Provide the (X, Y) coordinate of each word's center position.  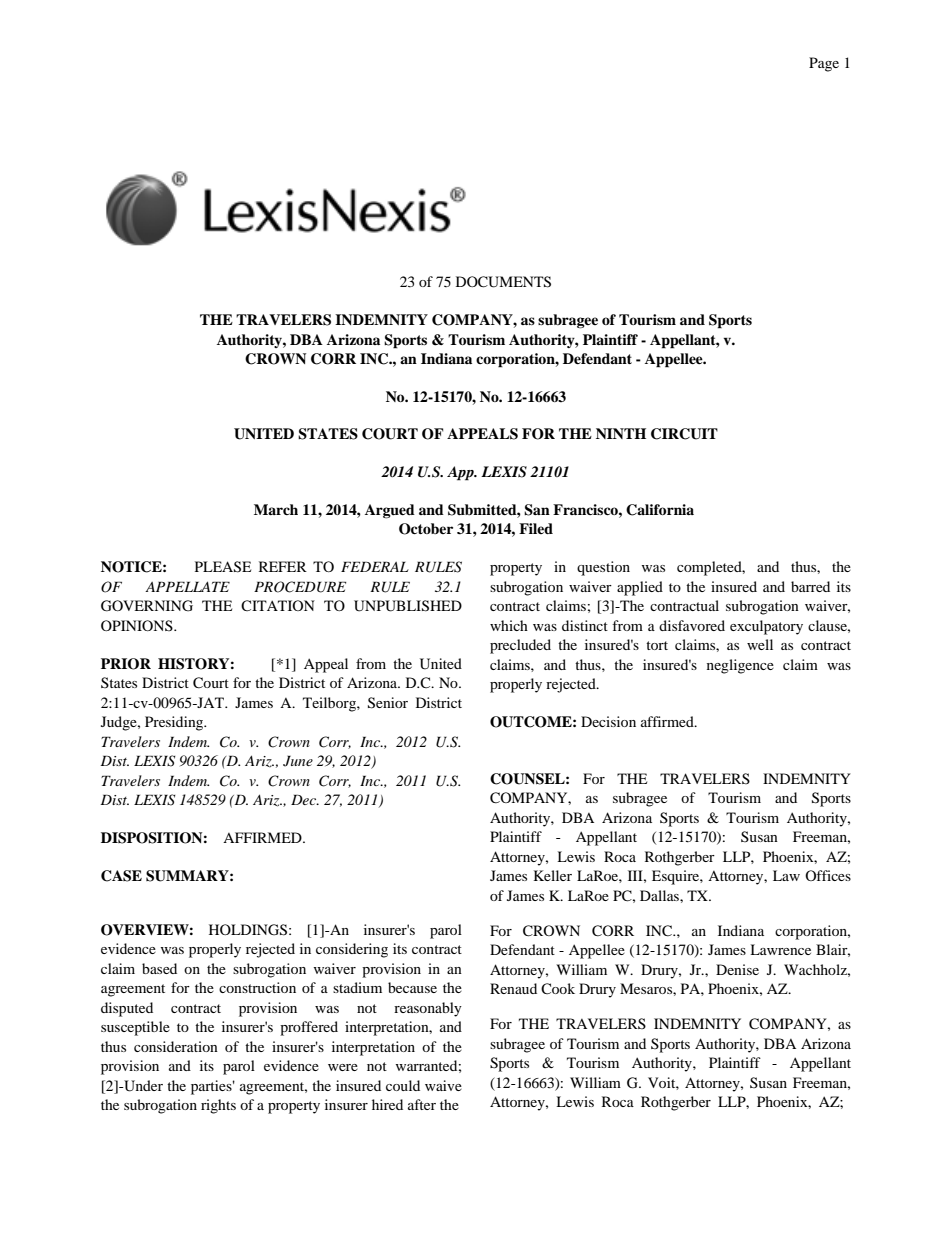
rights (218, 1106)
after (422, 1104)
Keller (553, 875)
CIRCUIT (684, 434)
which (509, 625)
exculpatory (766, 627)
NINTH (621, 433)
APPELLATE (187, 586)
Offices (828, 875)
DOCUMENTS (503, 282)
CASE (121, 876)
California (660, 510)
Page (824, 64)
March (276, 509)
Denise (737, 969)
